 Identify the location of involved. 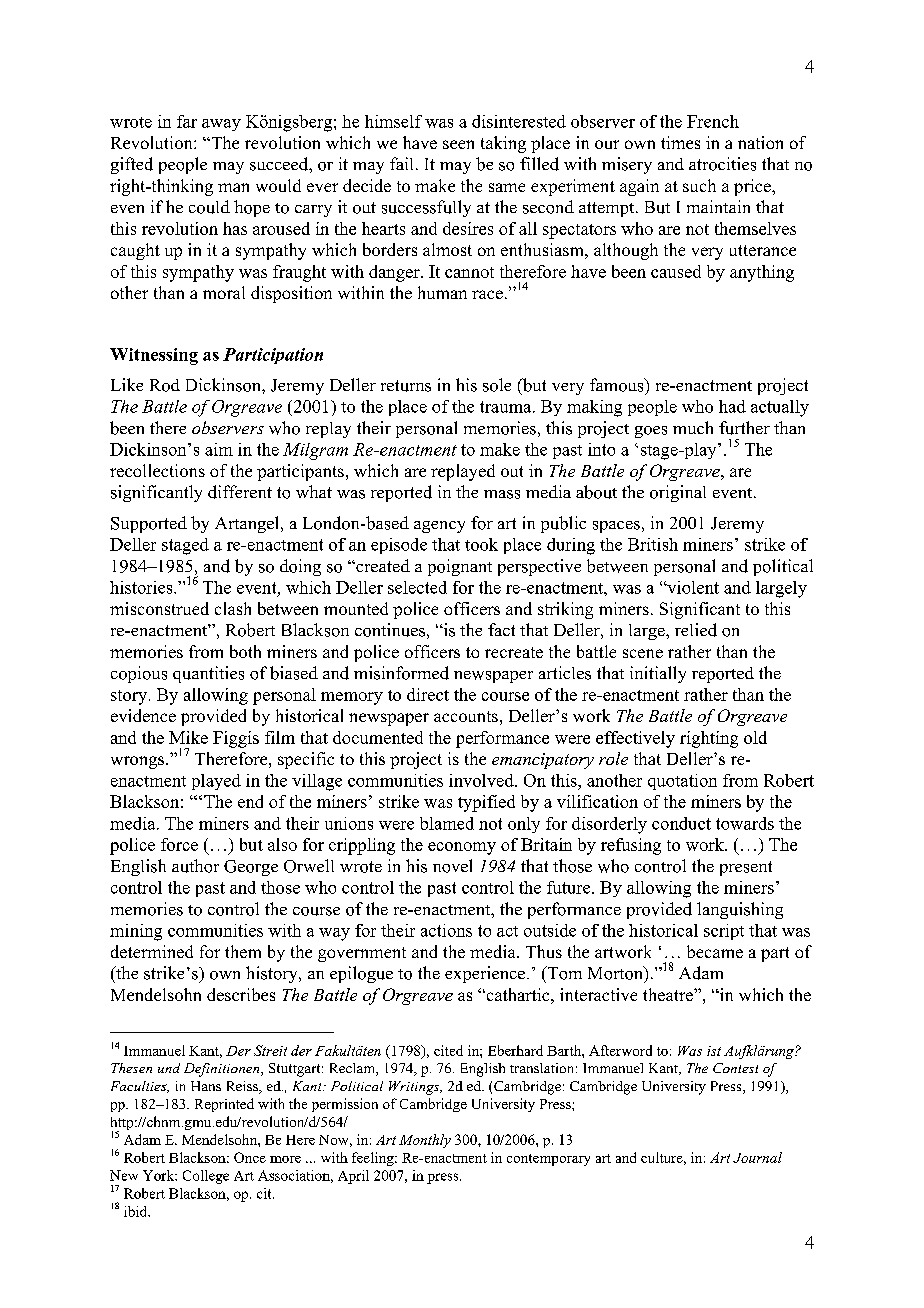
(482, 780).
